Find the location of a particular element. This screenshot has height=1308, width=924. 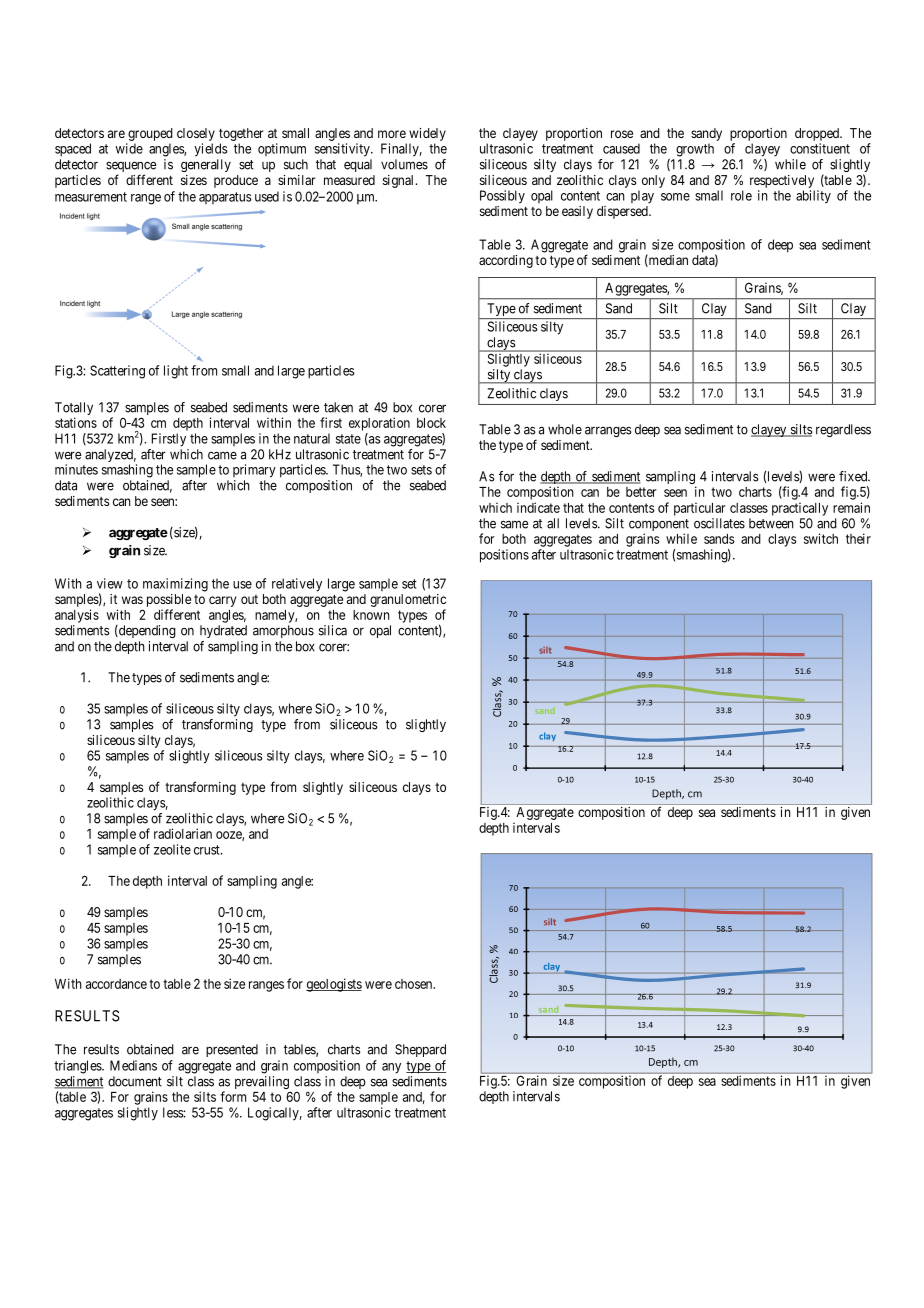

volumes is located at coordinates (404, 164).
